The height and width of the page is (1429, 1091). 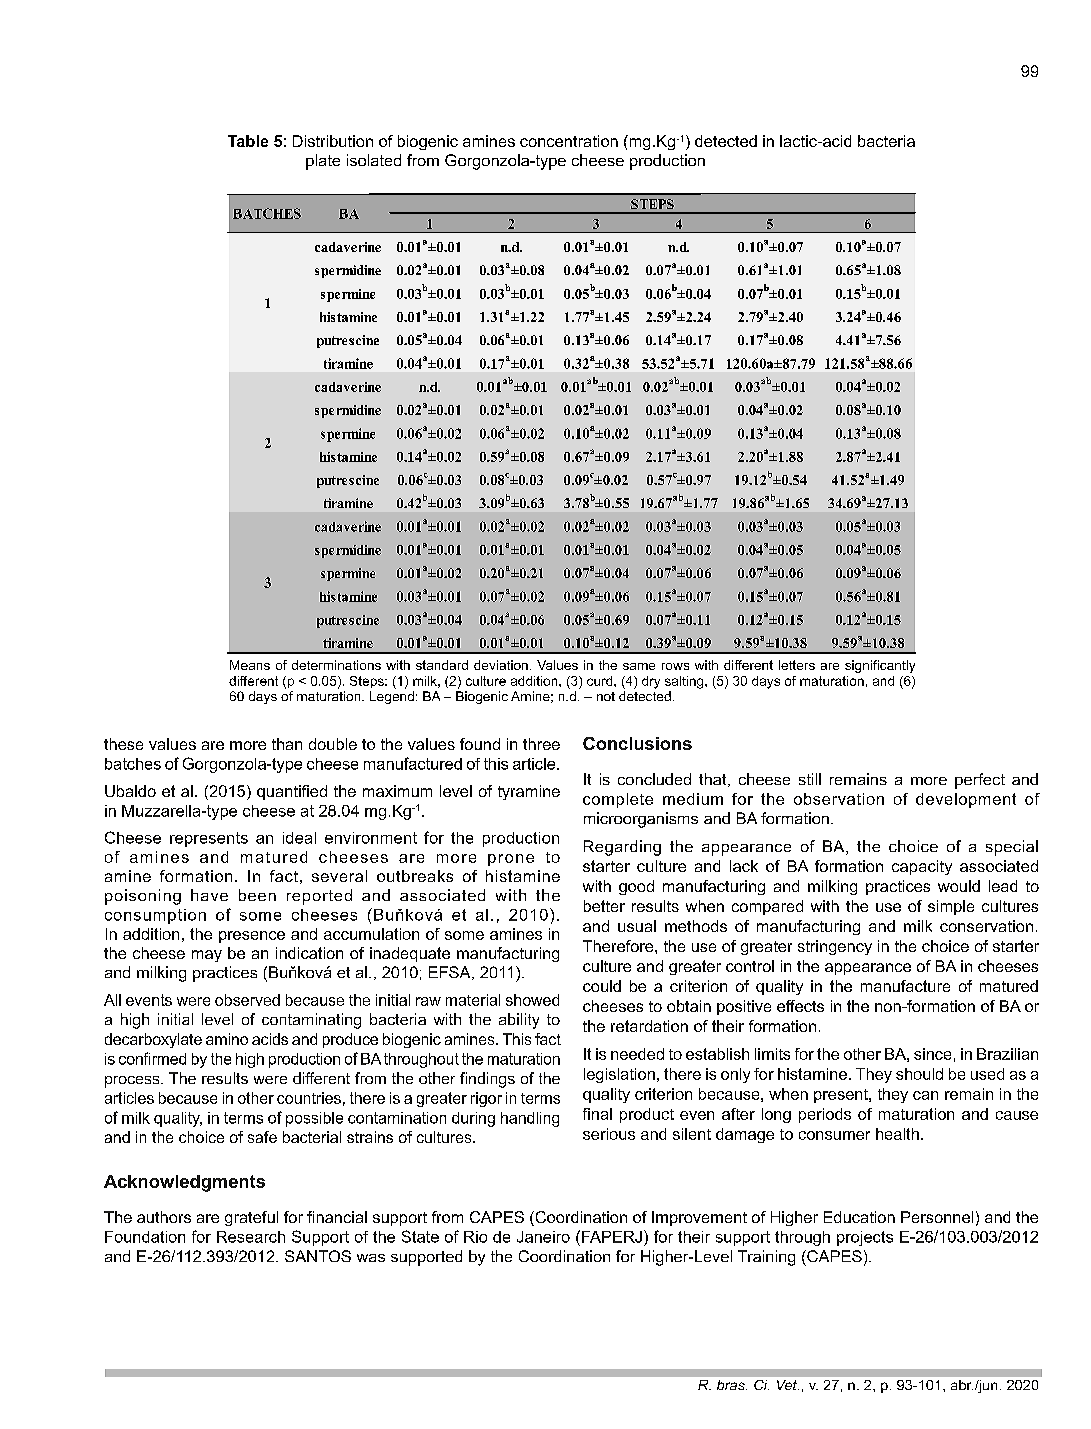 I want to click on three, so click(x=541, y=744).
